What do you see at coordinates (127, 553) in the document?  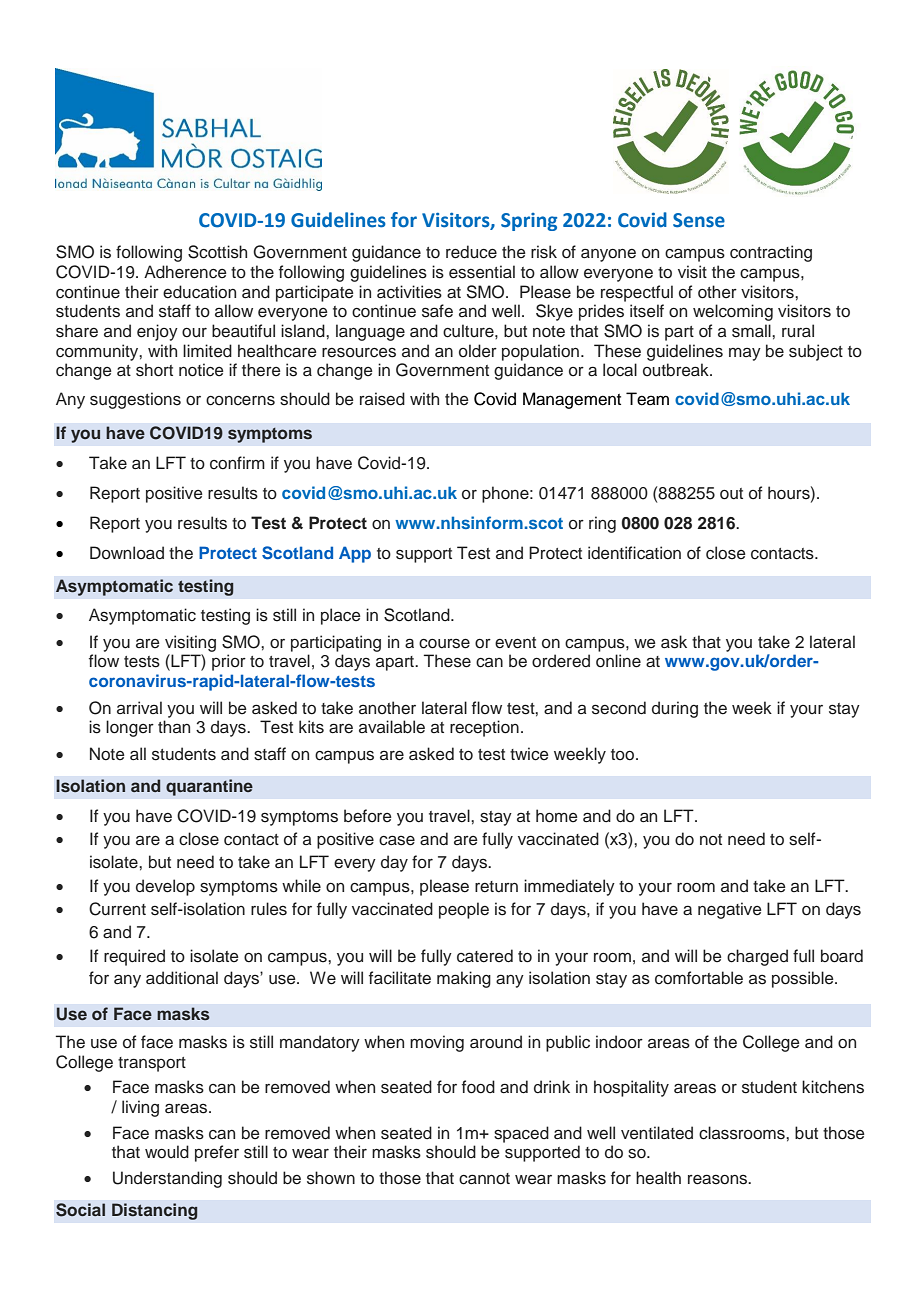 I see `Download` at bounding box center [127, 553].
